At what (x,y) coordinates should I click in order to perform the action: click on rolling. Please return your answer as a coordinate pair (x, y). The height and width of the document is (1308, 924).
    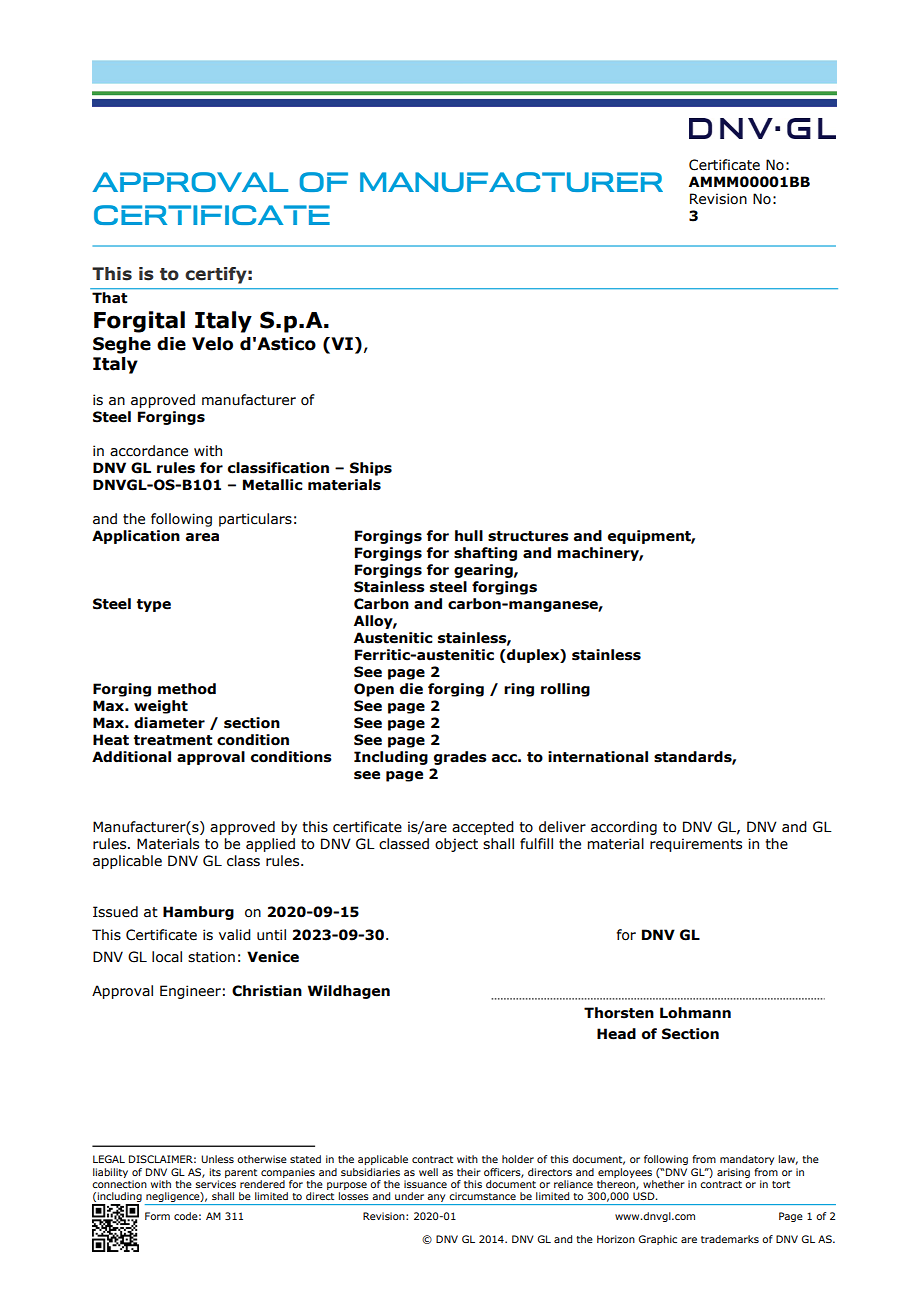
    Looking at the image, I should click on (565, 690).
